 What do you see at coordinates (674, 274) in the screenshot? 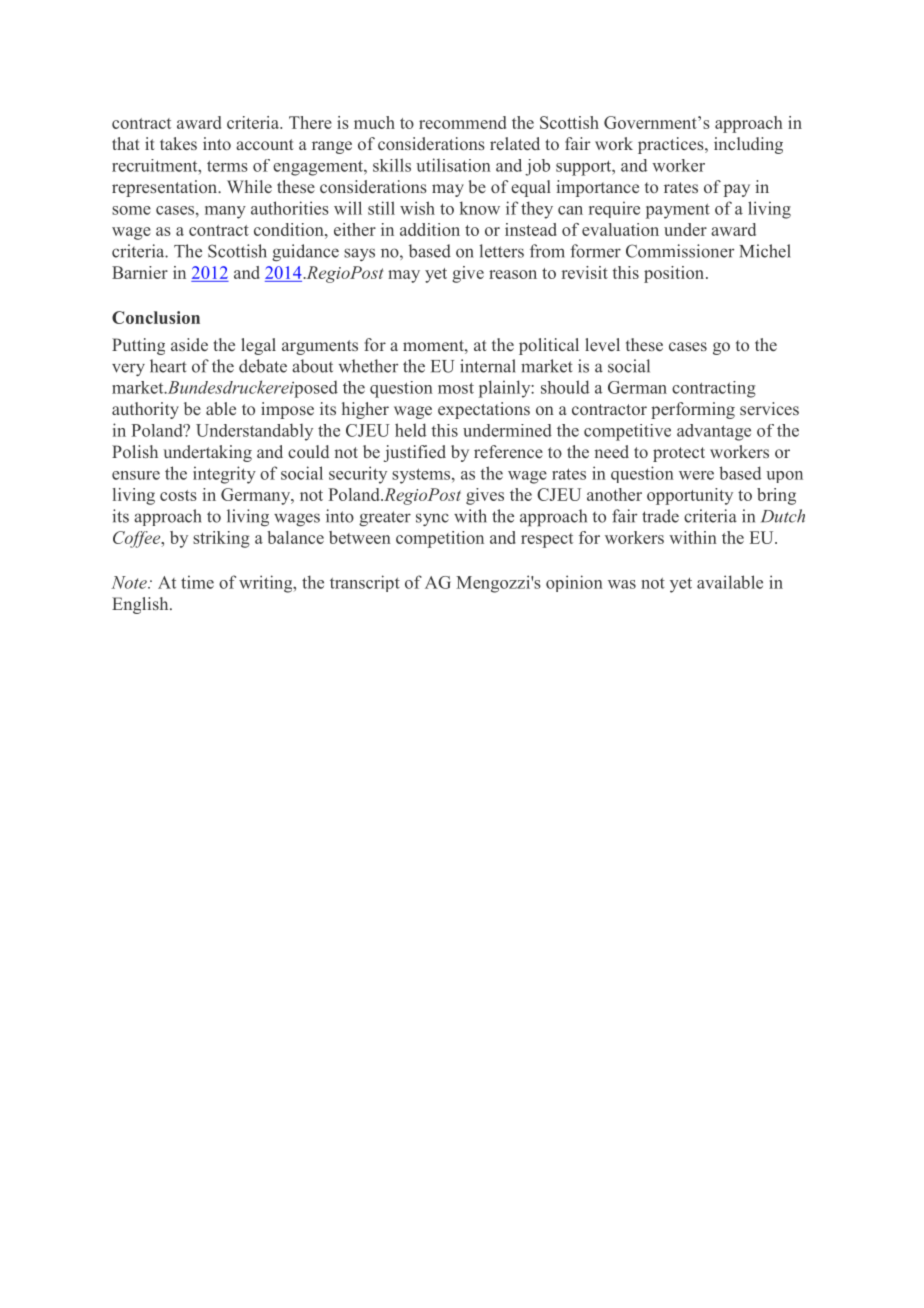
I see `position` at bounding box center [674, 274].
